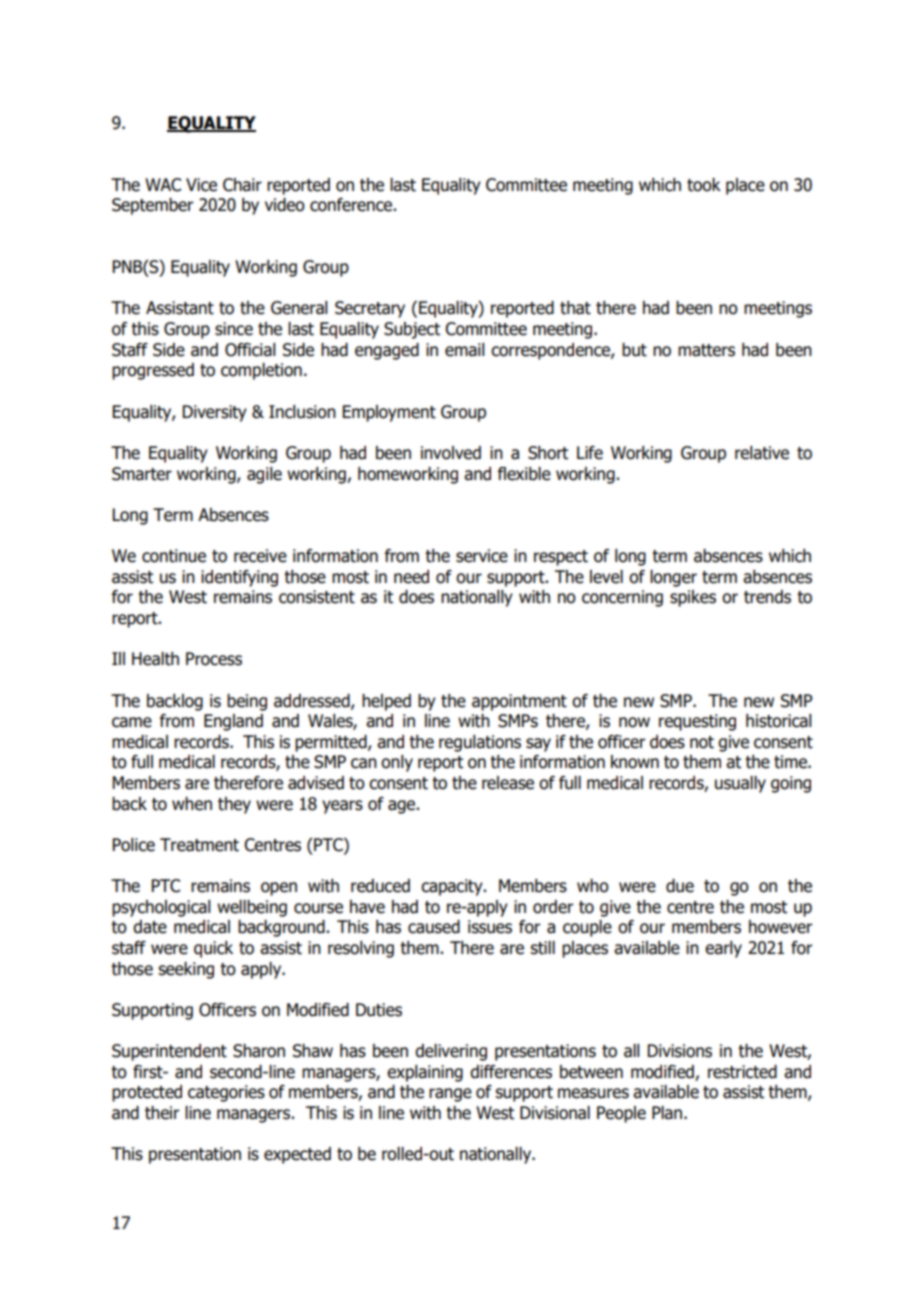  What do you see at coordinates (697, 722) in the screenshot?
I see `requesting` at bounding box center [697, 722].
